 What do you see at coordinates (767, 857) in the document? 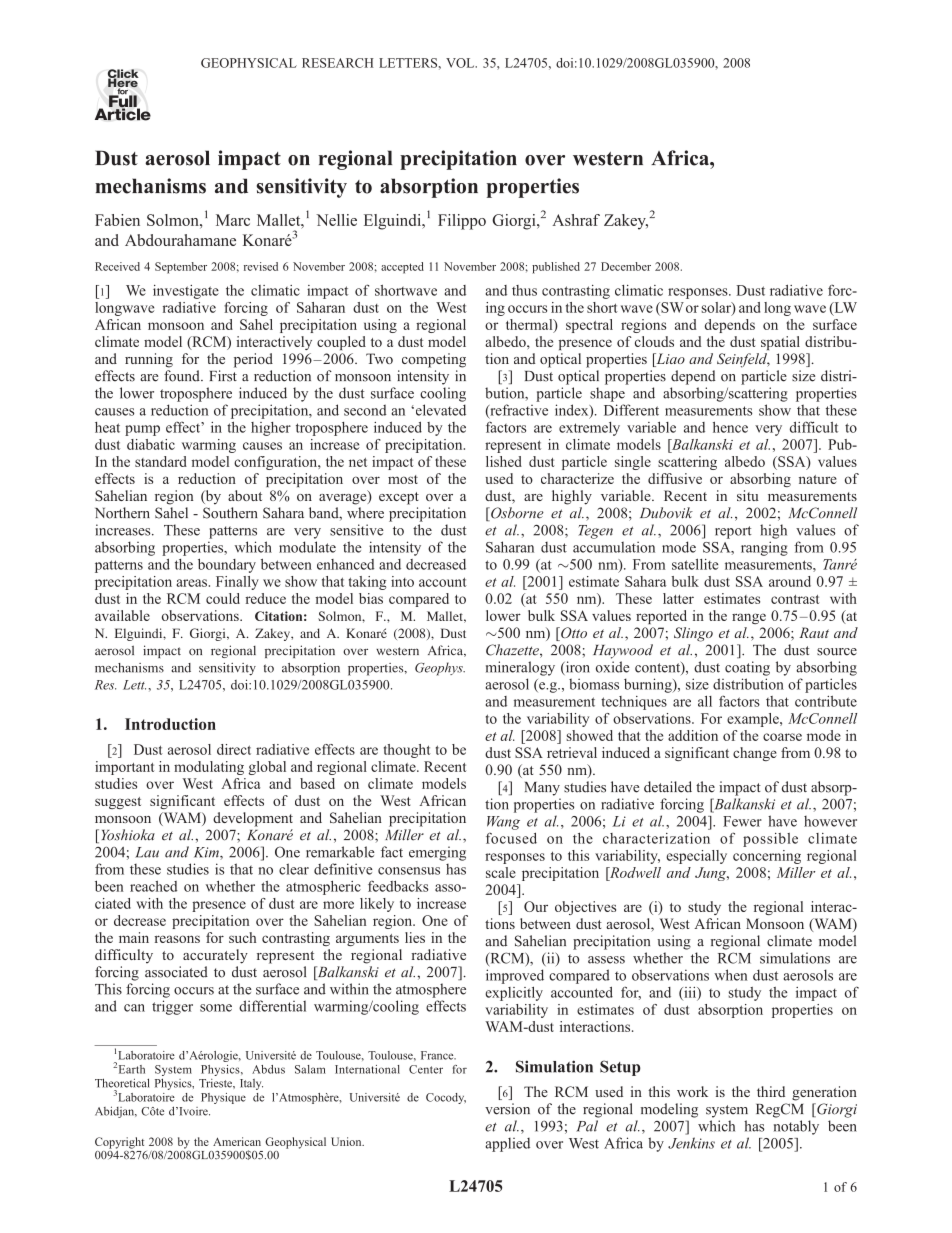
I see `concerning` at bounding box center [767, 857].
